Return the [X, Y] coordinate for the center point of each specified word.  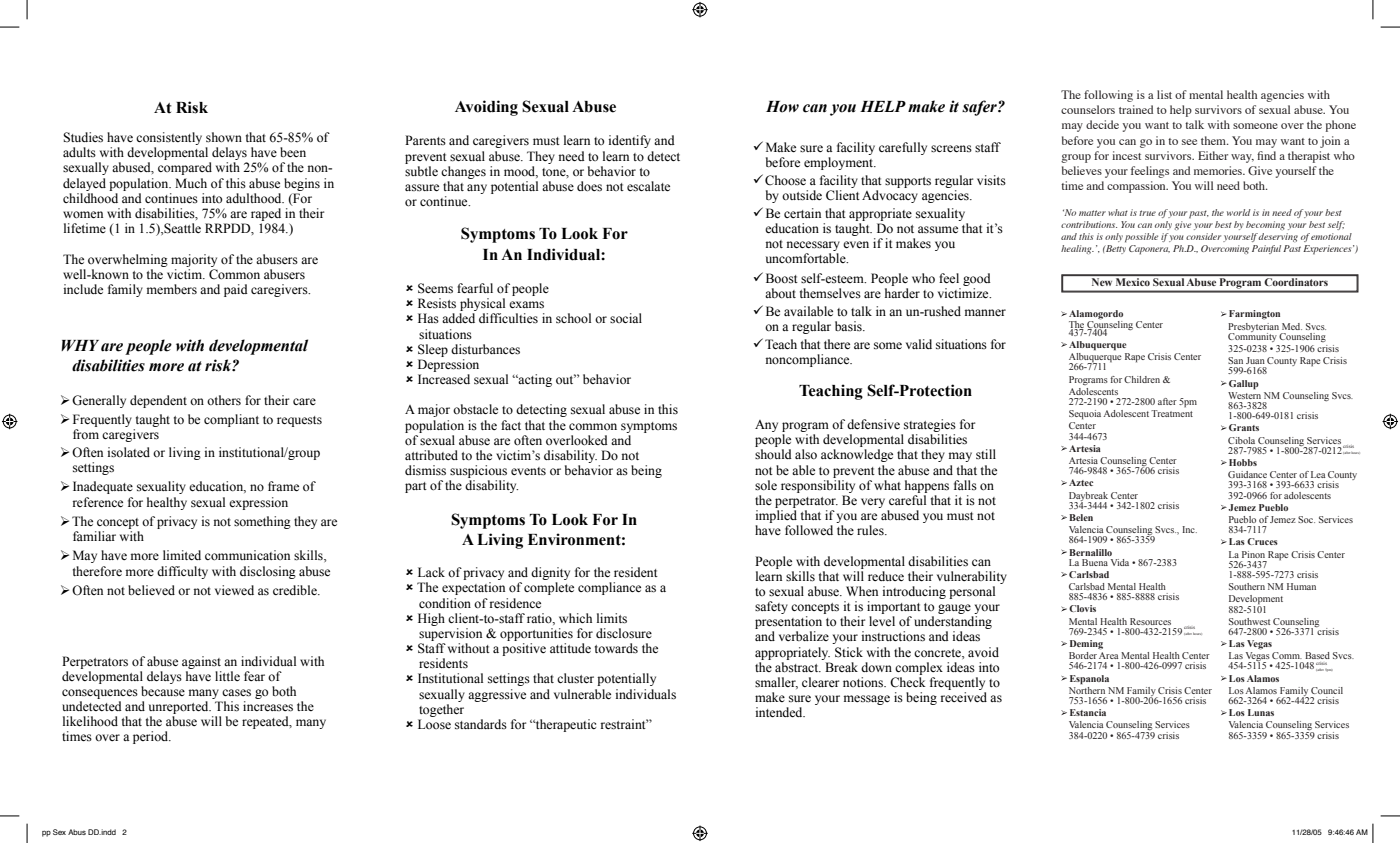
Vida [1120, 562]
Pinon [1253, 554]
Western [1244, 395]
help [1181, 111]
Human [1301, 586]
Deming [1086, 645]
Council [1327, 690]
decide [1102, 124]
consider [1203, 236]
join [1330, 142]
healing [1077, 249]
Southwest [1249, 621]
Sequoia [1085, 415]
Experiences [1328, 250]
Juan [1255, 360]
